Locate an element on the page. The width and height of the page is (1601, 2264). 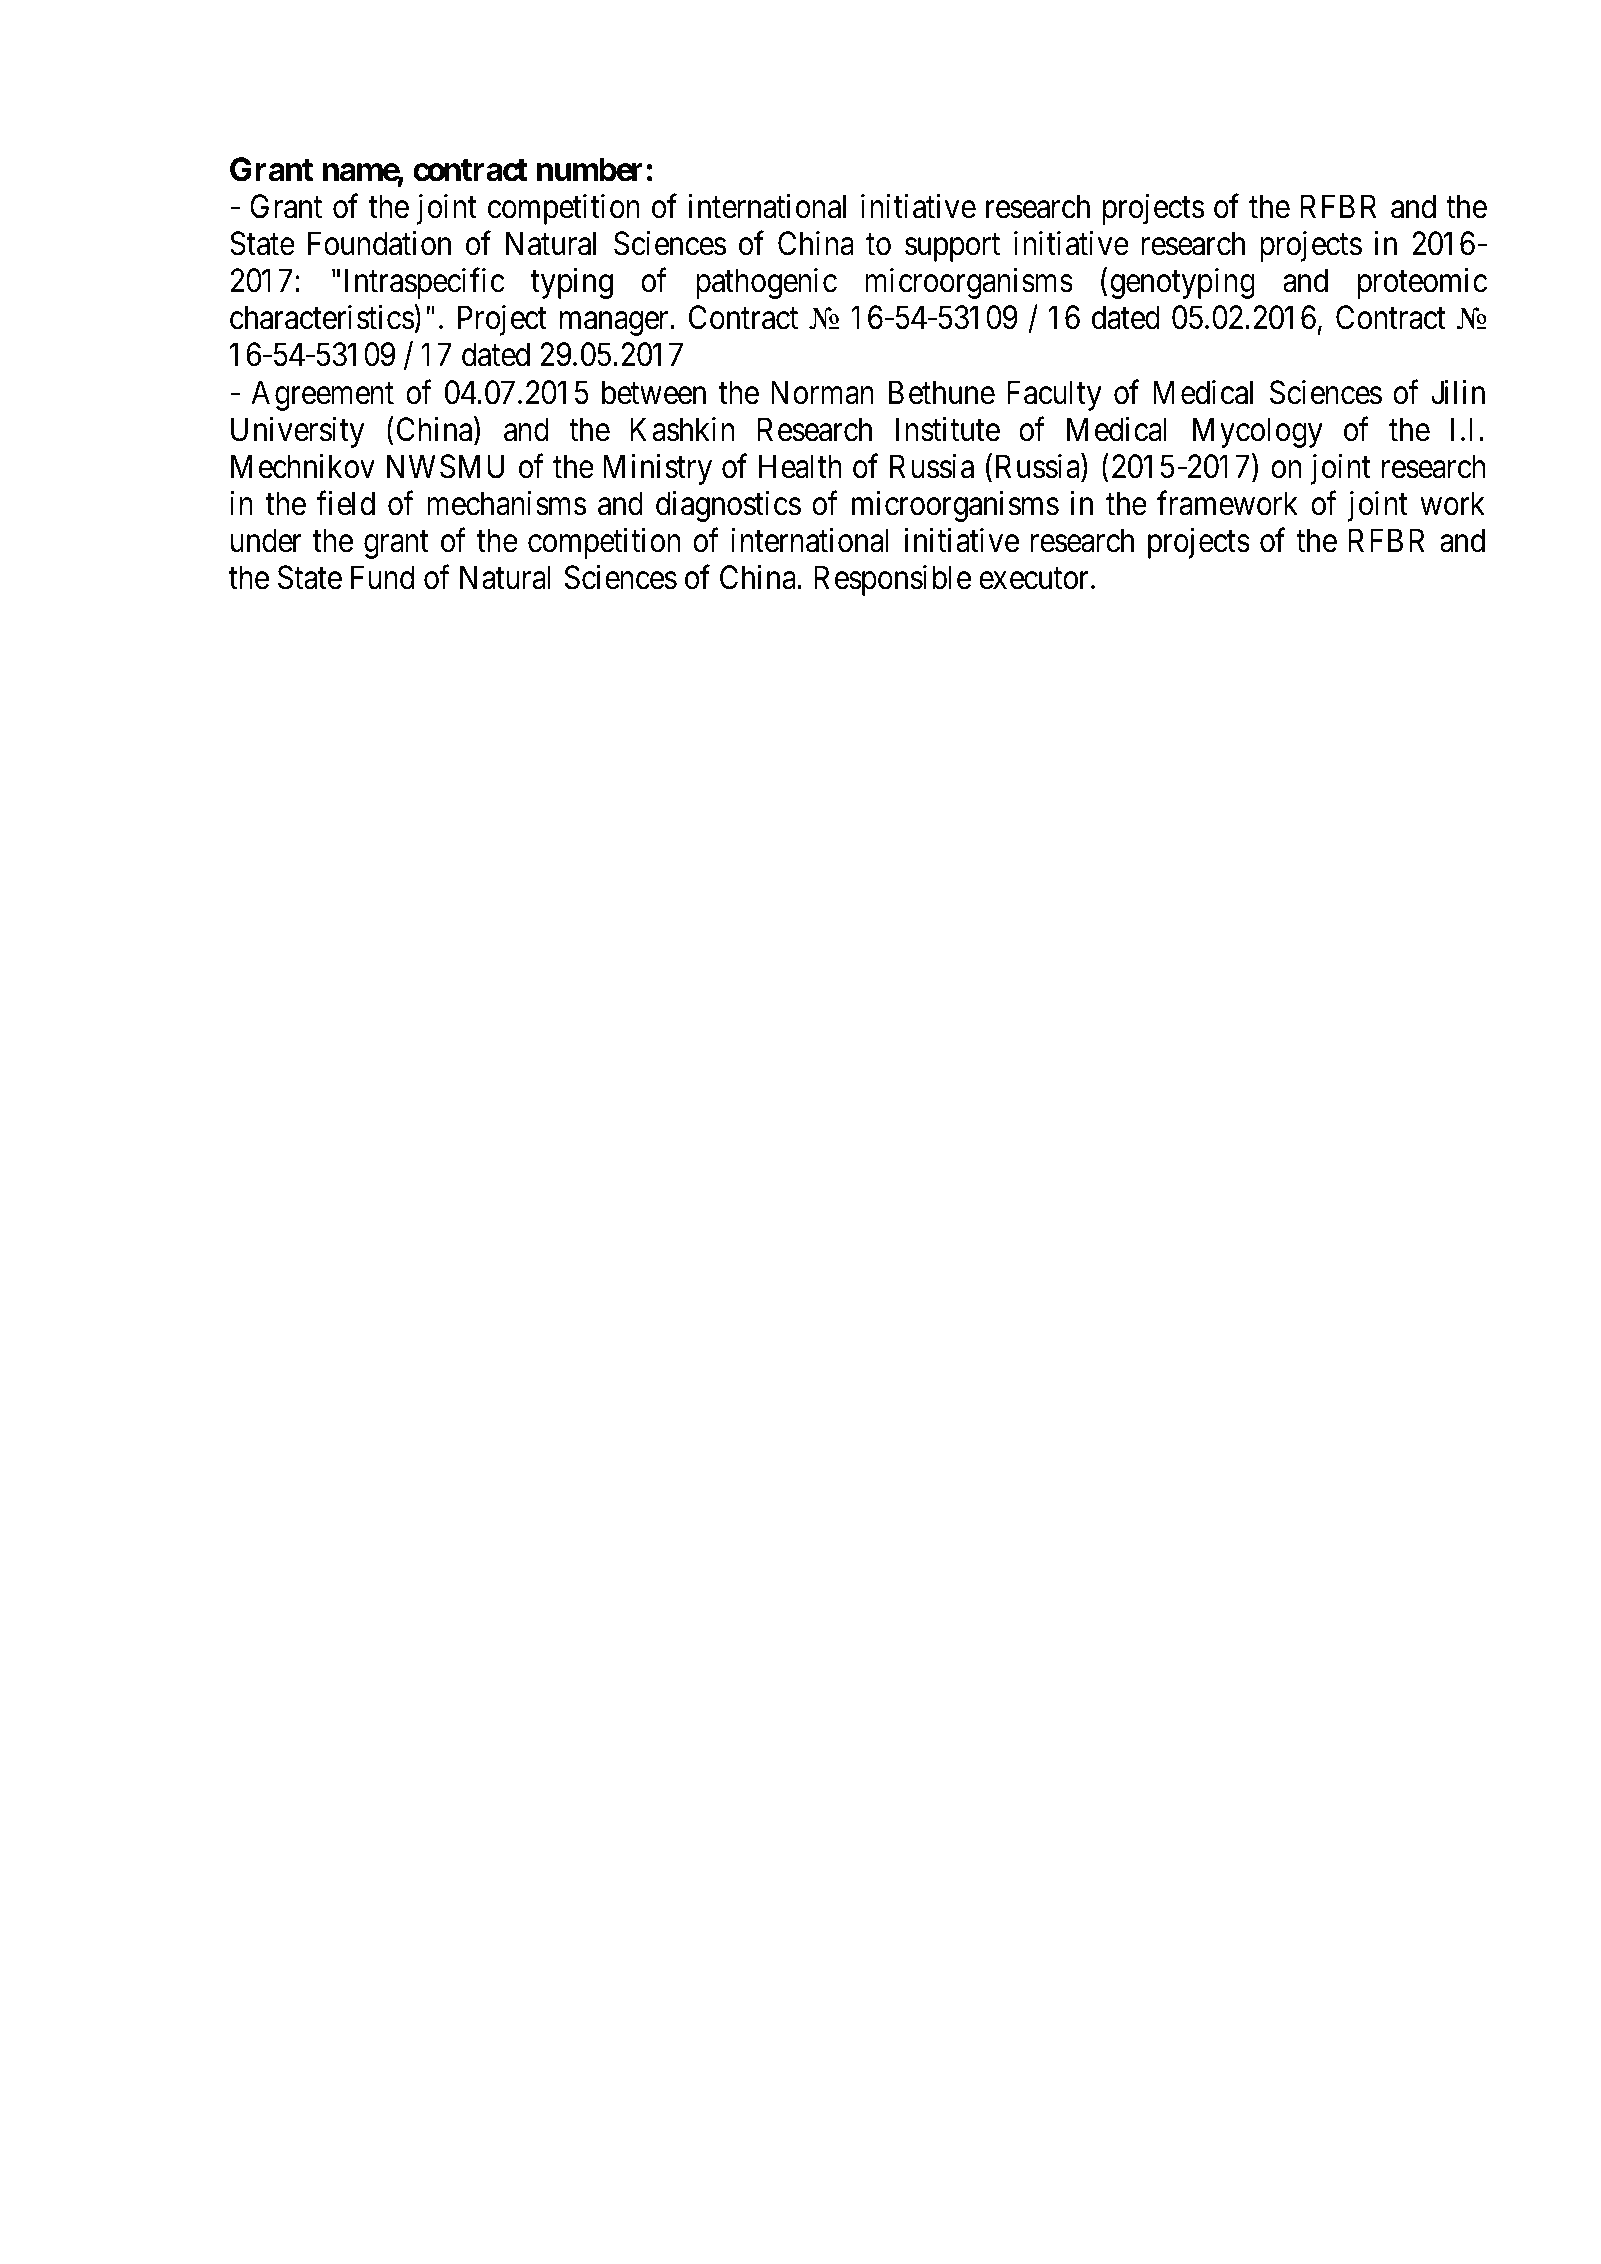
Norman is located at coordinates (822, 392).
